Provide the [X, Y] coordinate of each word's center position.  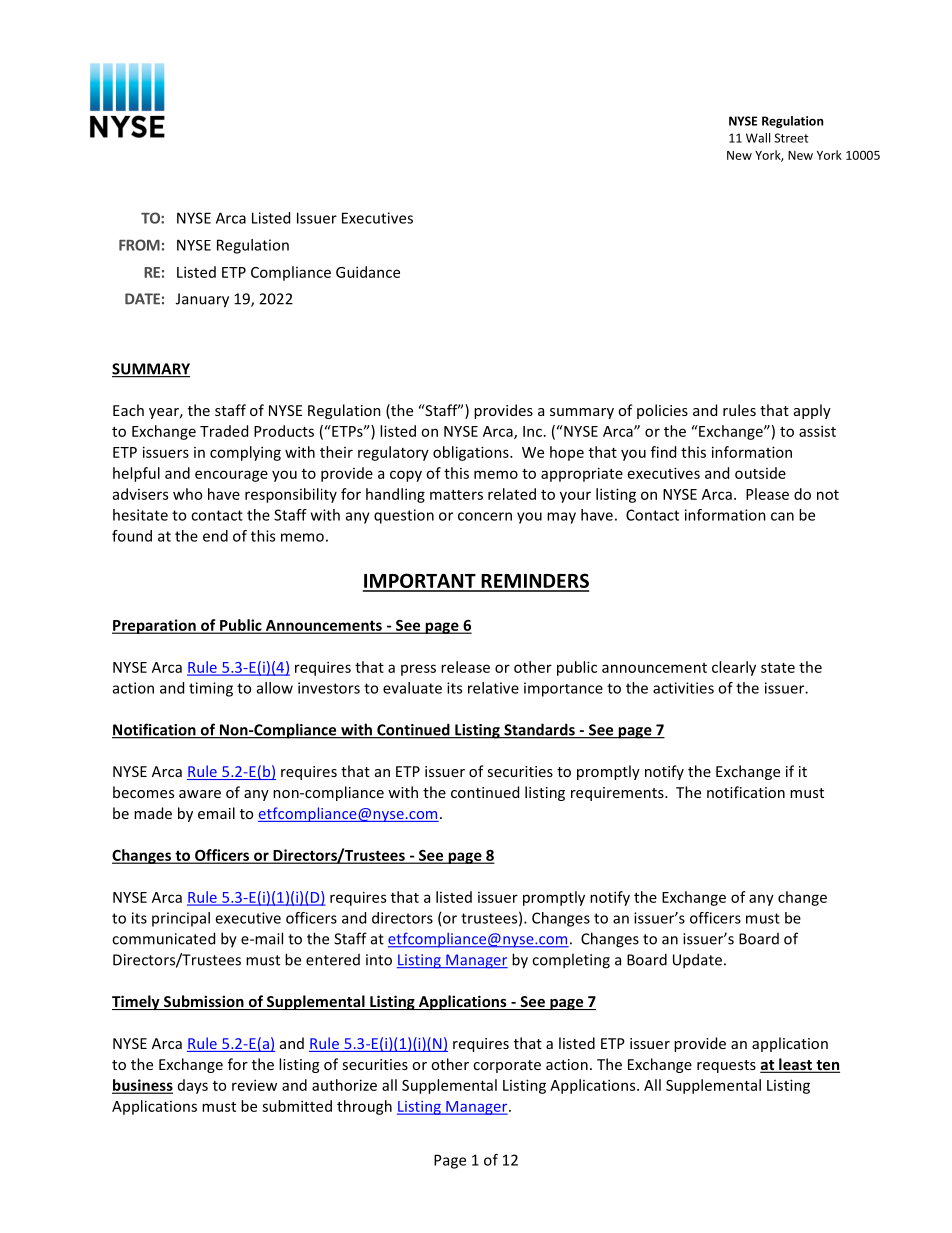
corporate [507, 1066]
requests [726, 1066]
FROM [139, 245]
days [193, 1086]
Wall [758, 138]
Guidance [368, 272]
